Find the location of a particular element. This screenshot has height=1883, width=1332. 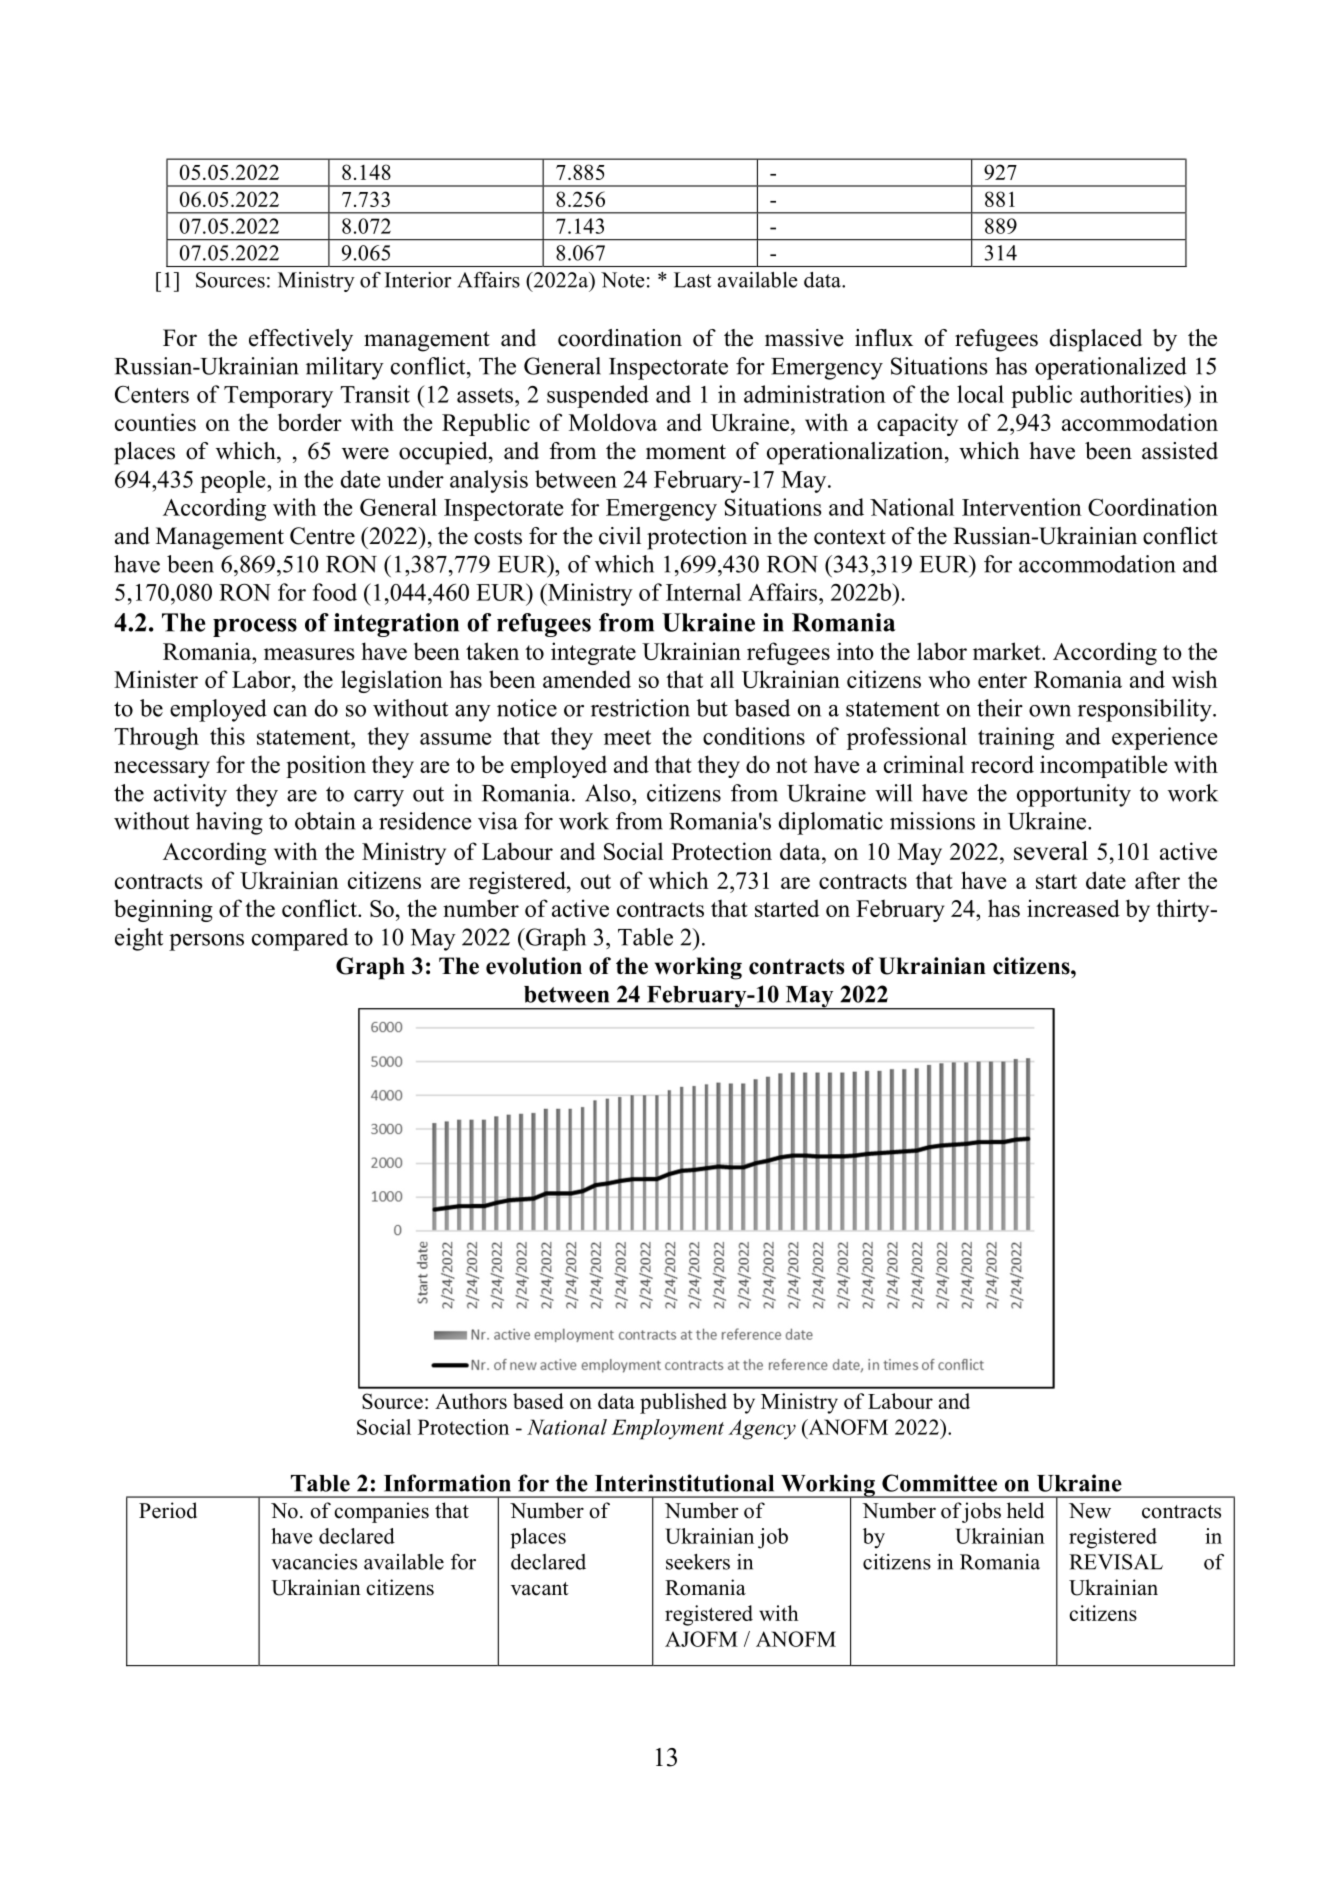

evolution is located at coordinates (534, 966).
